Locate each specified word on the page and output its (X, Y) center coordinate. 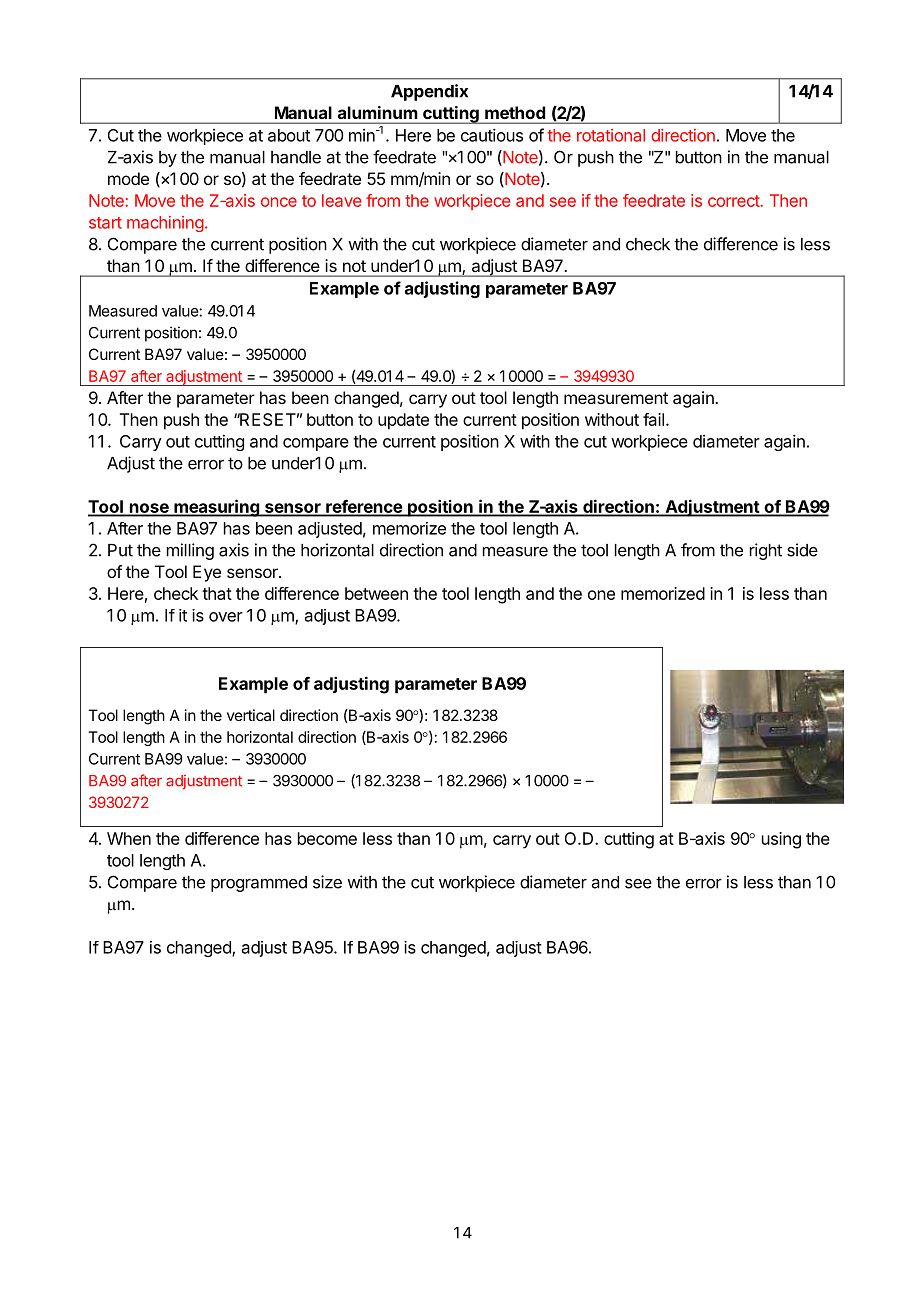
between (376, 593)
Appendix (429, 92)
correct (734, 201)
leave (341, 200)
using (781, 840)
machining (165, 224)
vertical (251, 715)
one (601, 595)
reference (364, 507)
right (766, 551)
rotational (611, 135)
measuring (216, 508)
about (289, 135)
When (129, 838)
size (327, 882)
